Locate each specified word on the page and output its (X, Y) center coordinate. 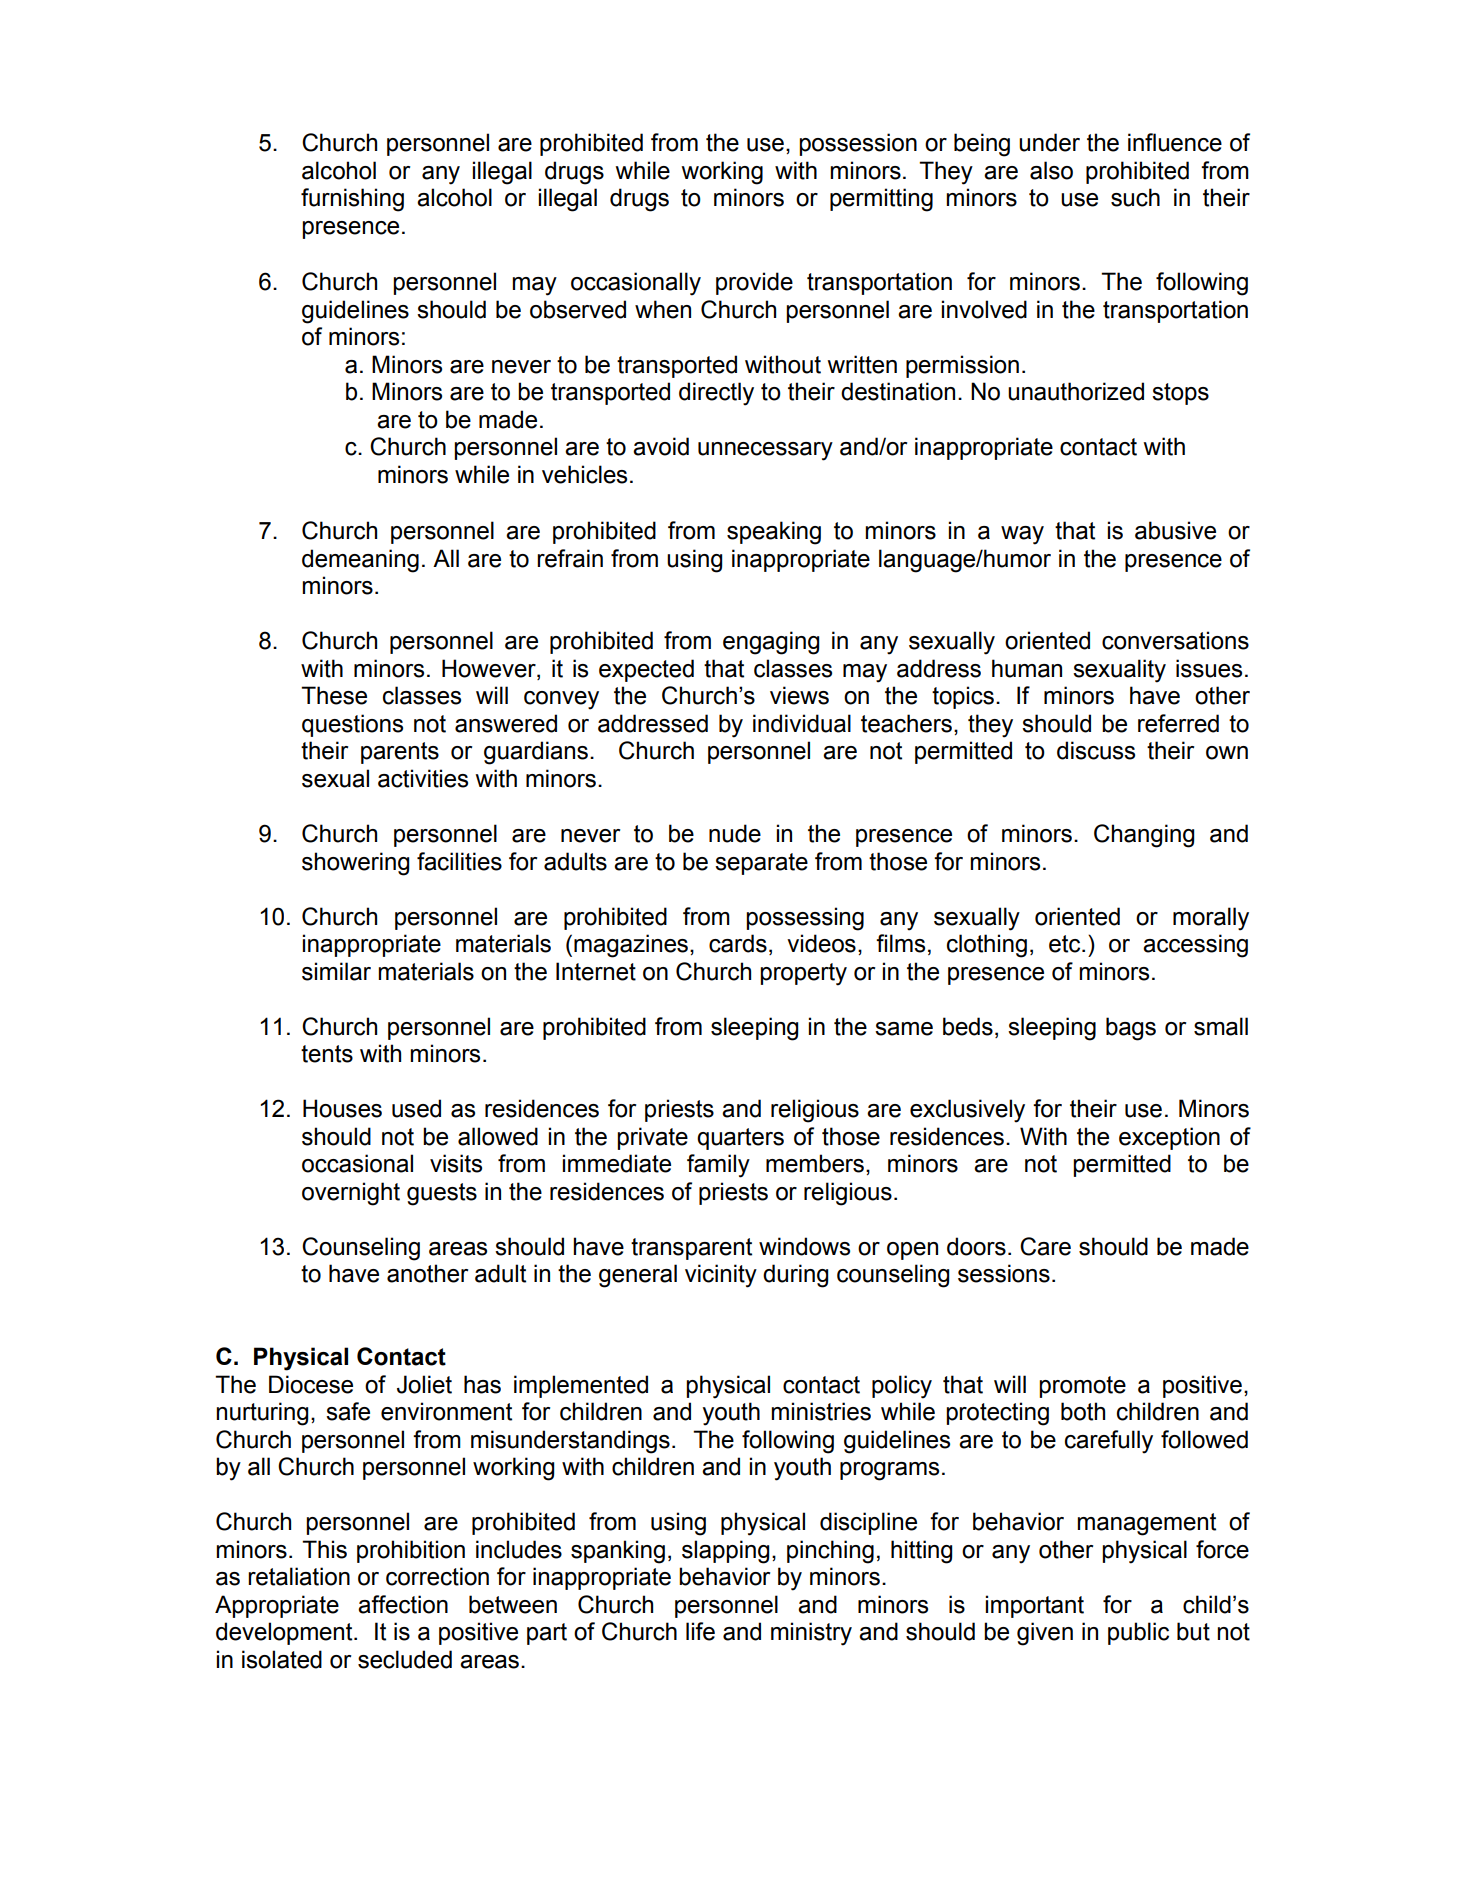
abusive (1175, 530)
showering (355, 864)
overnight (351, 1194)
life (700, 1631)
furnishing (352, 200)
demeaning (360, 561)
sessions (1004, 1273)
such (1135, 197)
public (1138, 1633)
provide (754, 283)
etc (1066, 944)
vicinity (721, 1276)
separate (761, 864)
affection (403, 1604)
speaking (774, 533)
